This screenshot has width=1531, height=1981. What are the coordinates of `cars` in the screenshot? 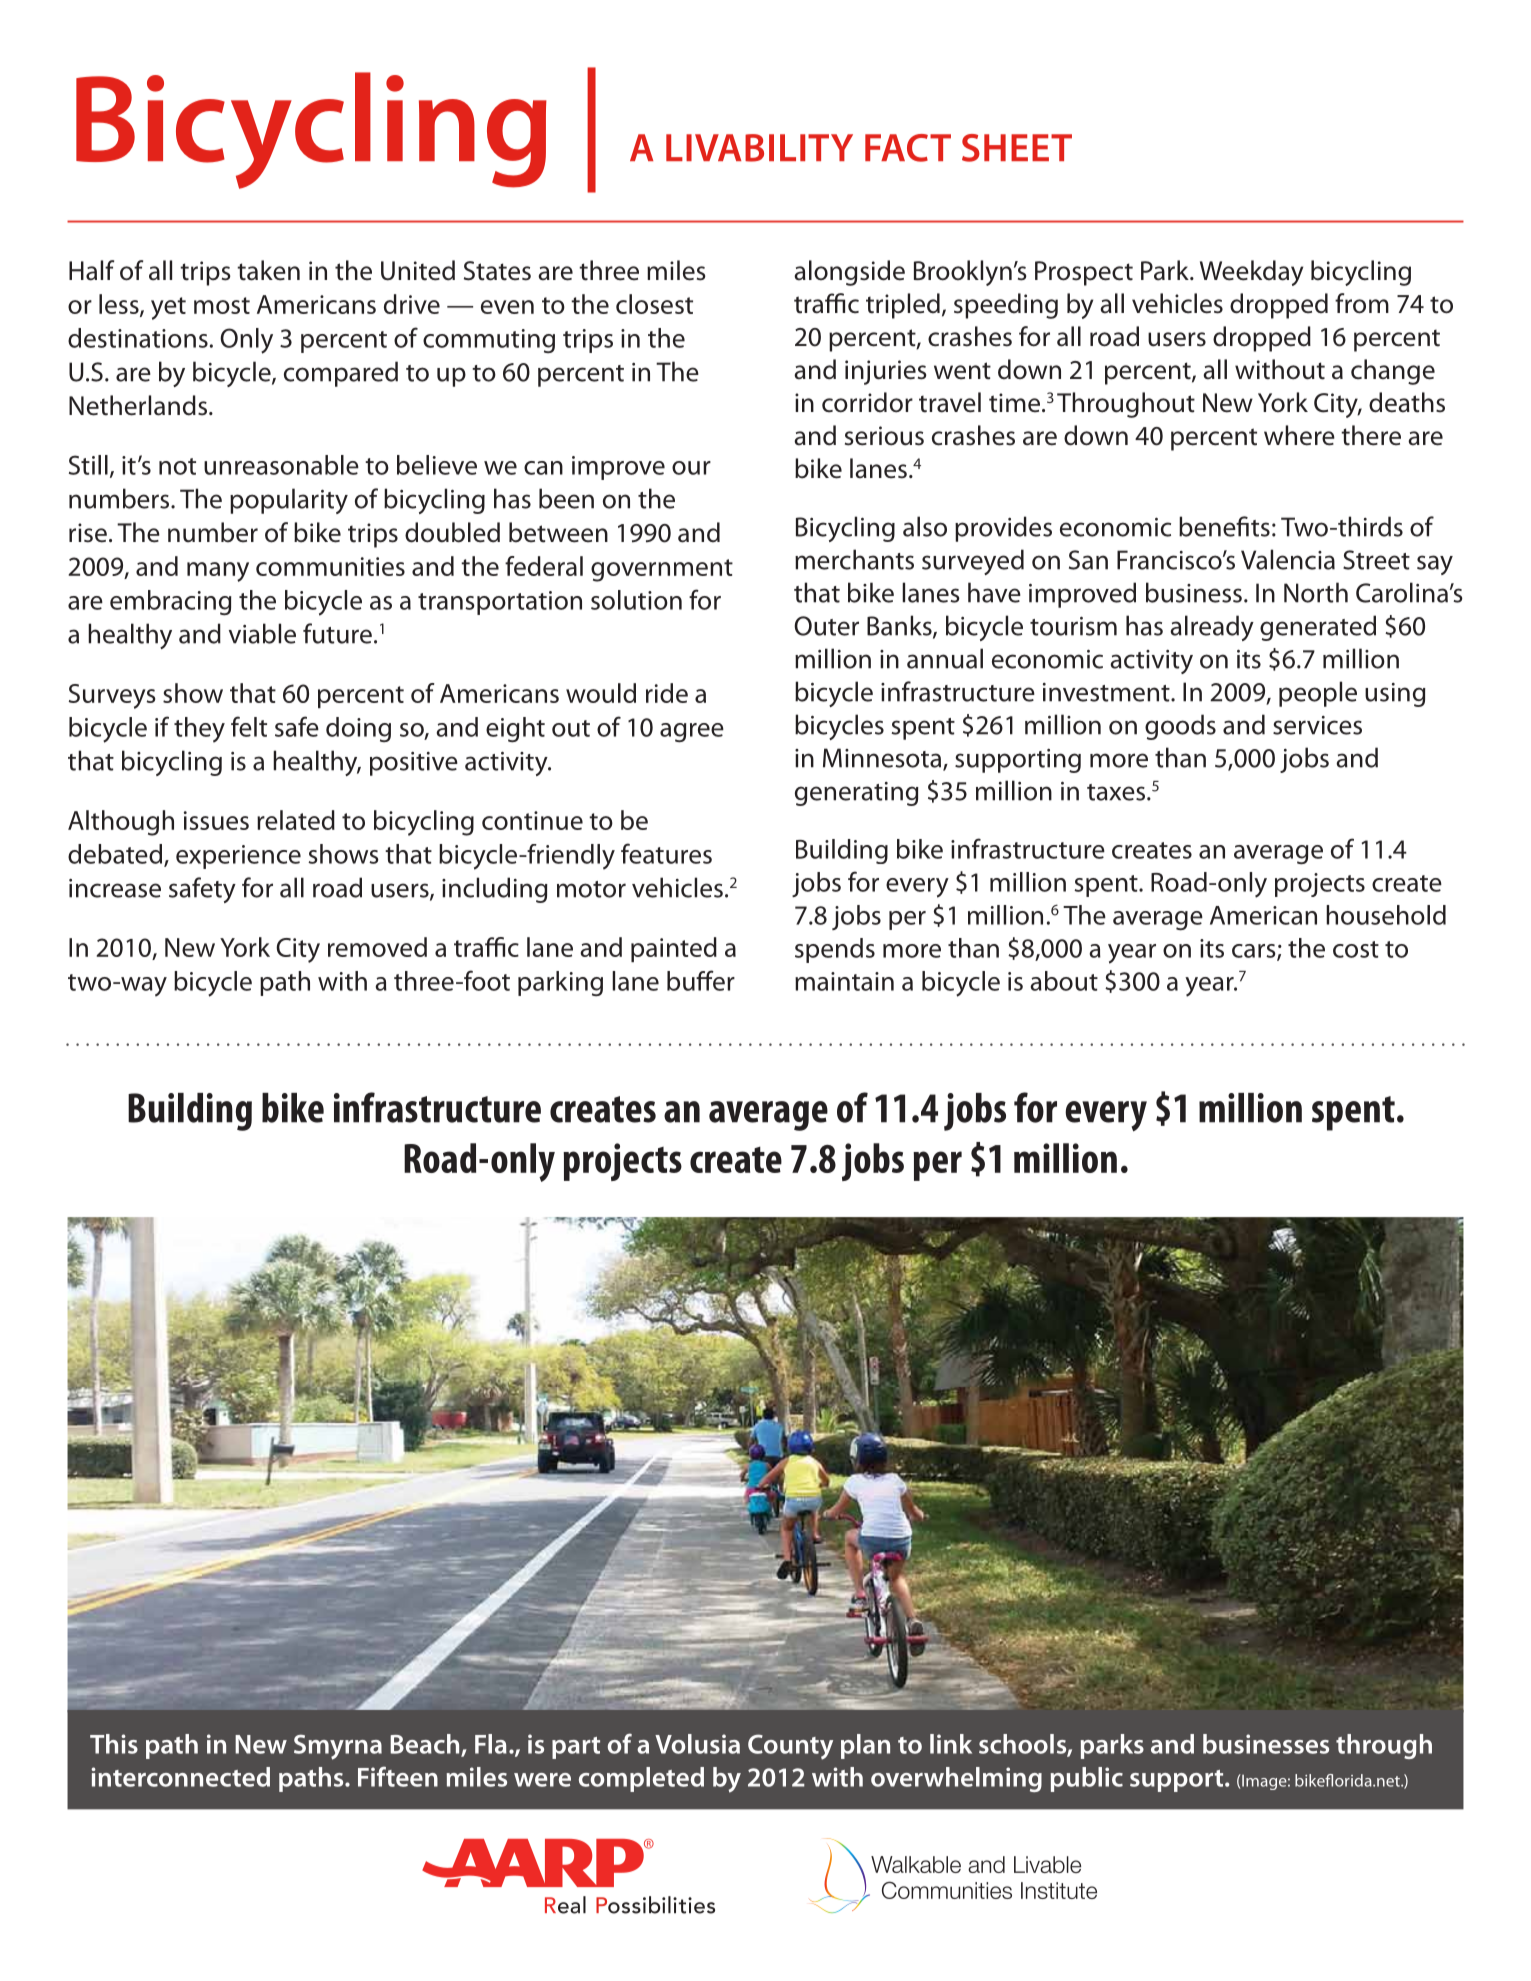 It's located at (1255, 952).
